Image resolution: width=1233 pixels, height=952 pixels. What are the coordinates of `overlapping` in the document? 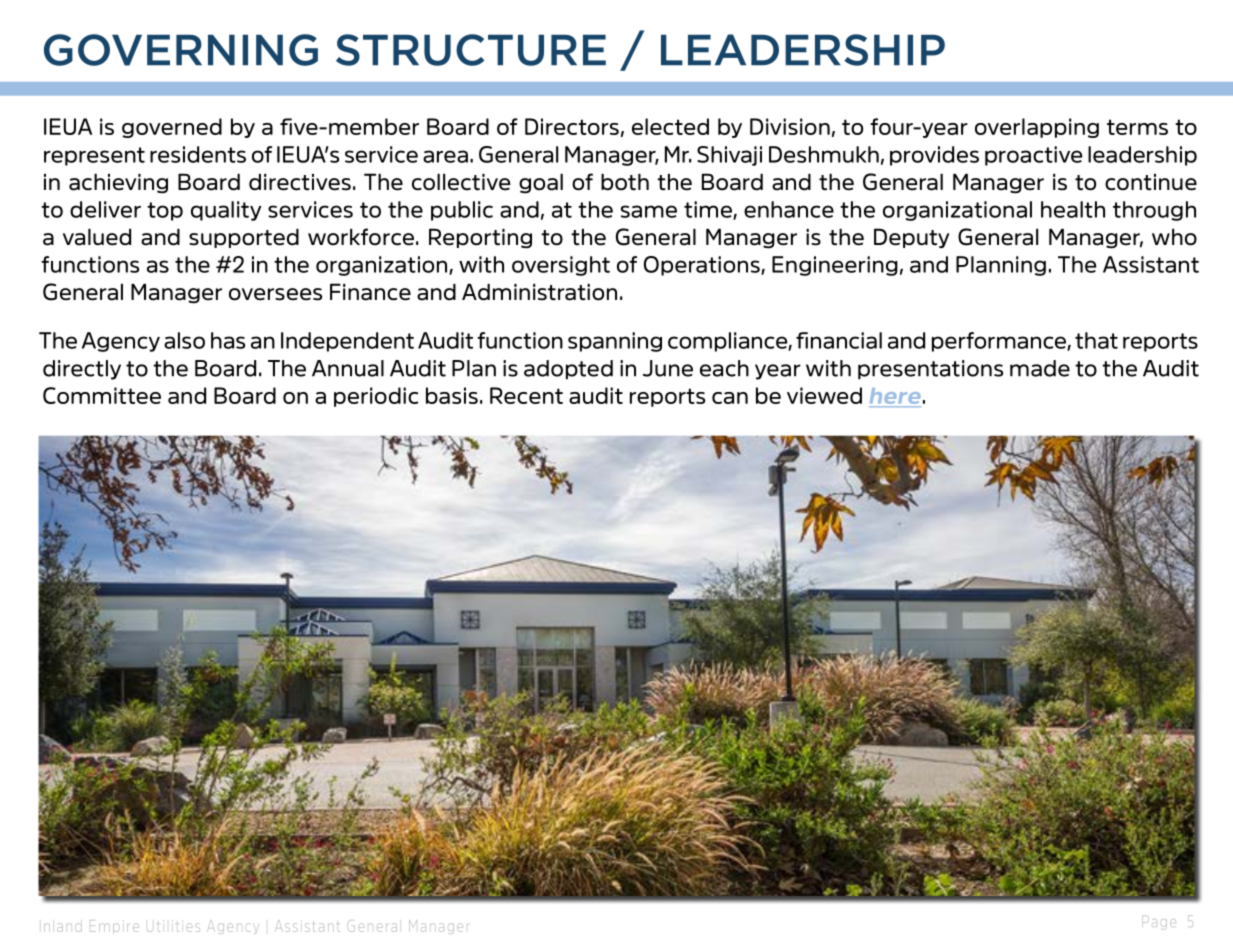 It's located at (1037, 128).
